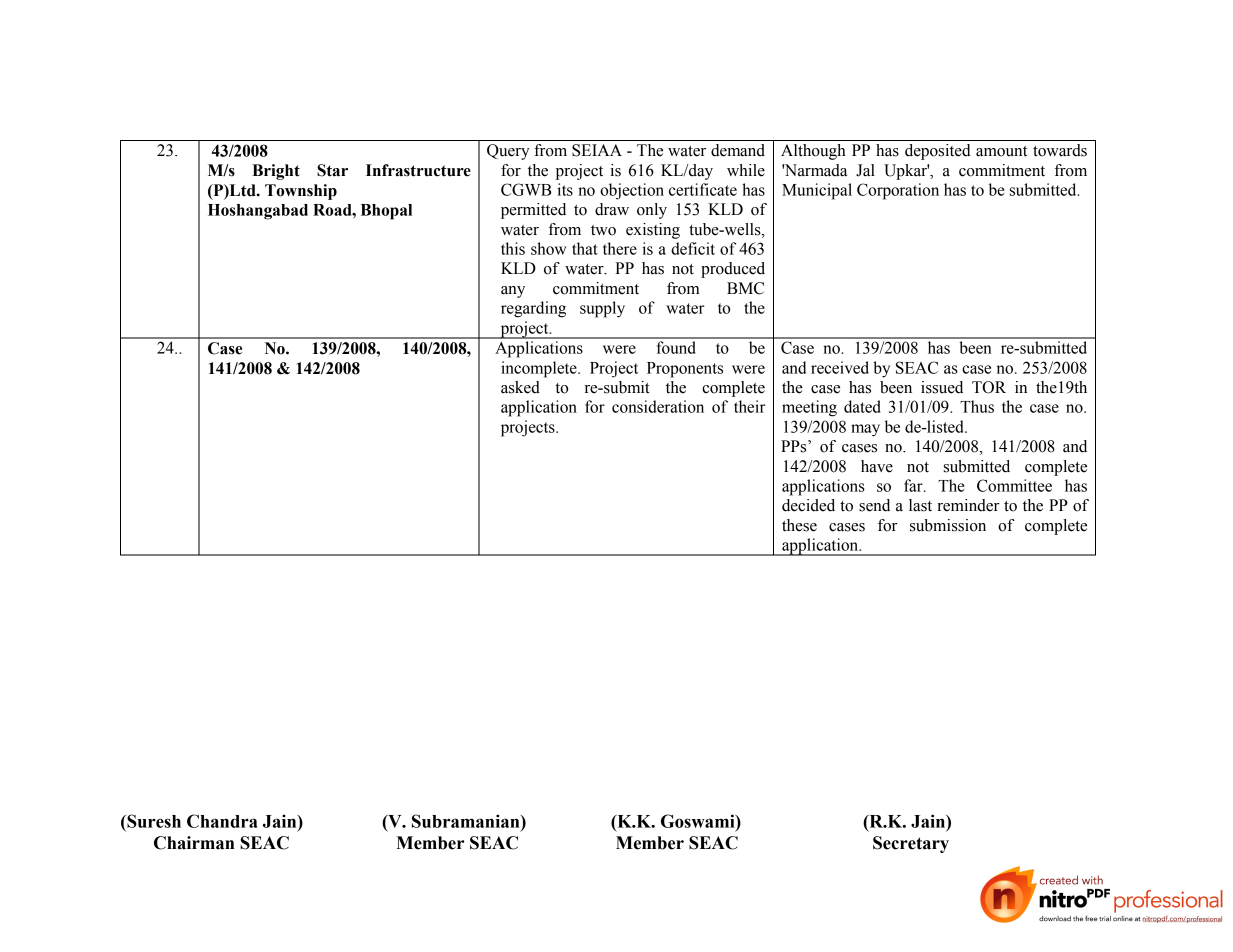 The image size is (1233, 952). I want to click on asked, so click(520, 387).
